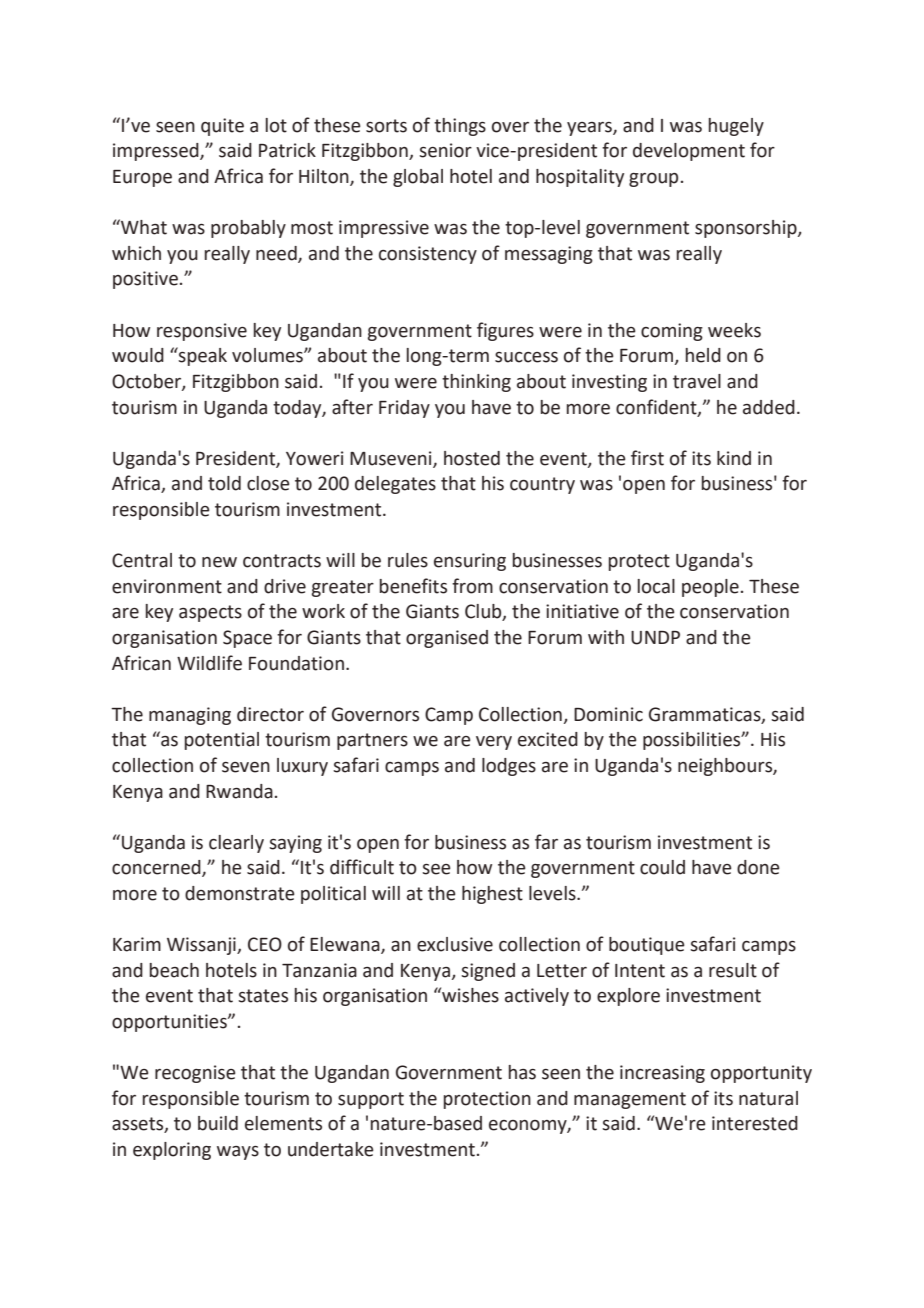 This screenshot has height=1308, width=924. I want to click on potential, so click(222, 741).
